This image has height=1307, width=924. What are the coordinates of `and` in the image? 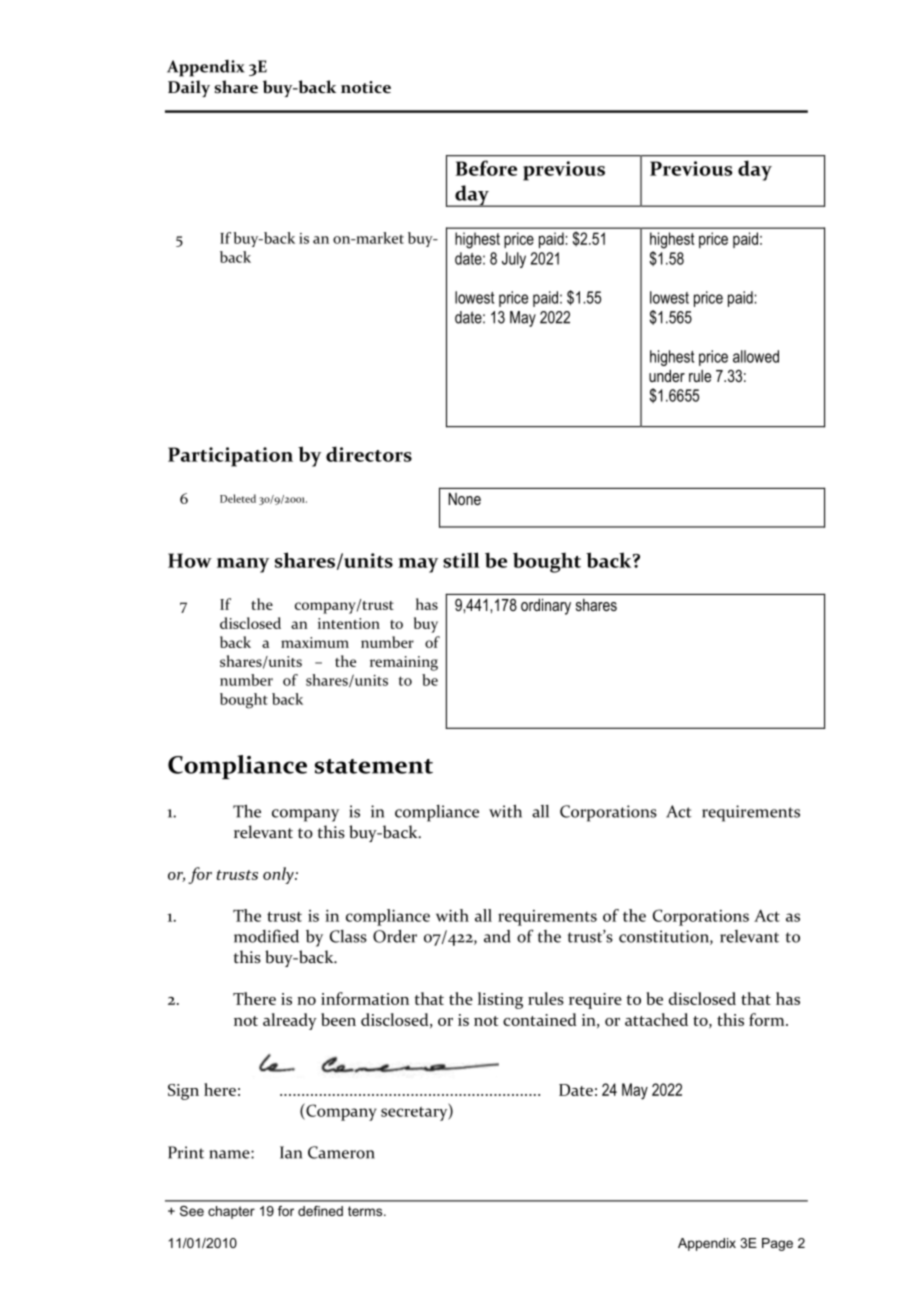 It's located at (497, 936).
